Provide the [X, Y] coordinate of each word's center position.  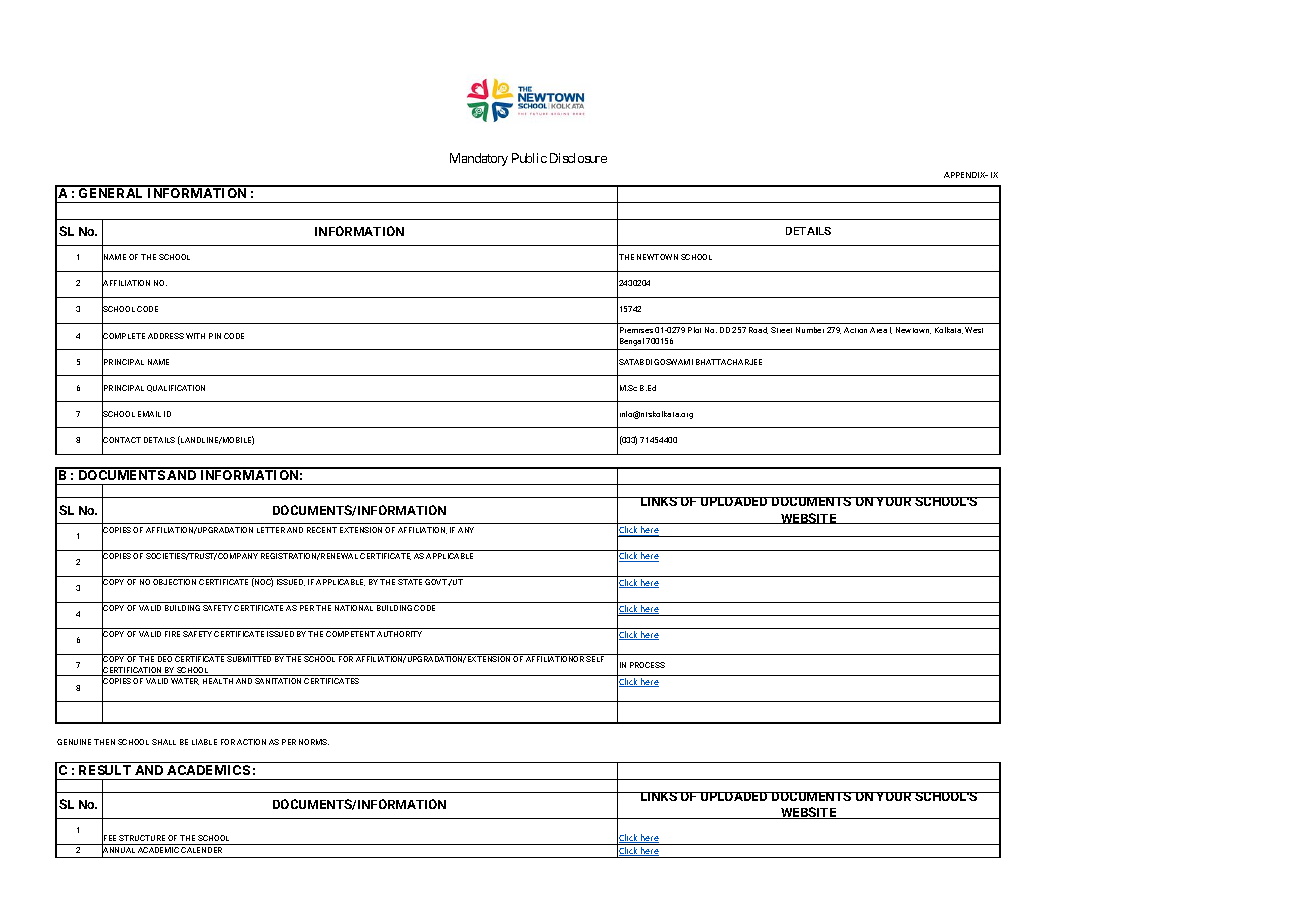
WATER [185, 681]
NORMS [314, 742]
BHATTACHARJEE [729, 362]
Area [878, 330]
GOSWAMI [673, 362]
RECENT [322, 530]
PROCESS [647, 665]
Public [529, 158]
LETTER [271, 530]
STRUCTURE [142, 838]
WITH [195, 336]
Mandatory [479, 159]
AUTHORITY [399, 634]
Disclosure [578, 158]
